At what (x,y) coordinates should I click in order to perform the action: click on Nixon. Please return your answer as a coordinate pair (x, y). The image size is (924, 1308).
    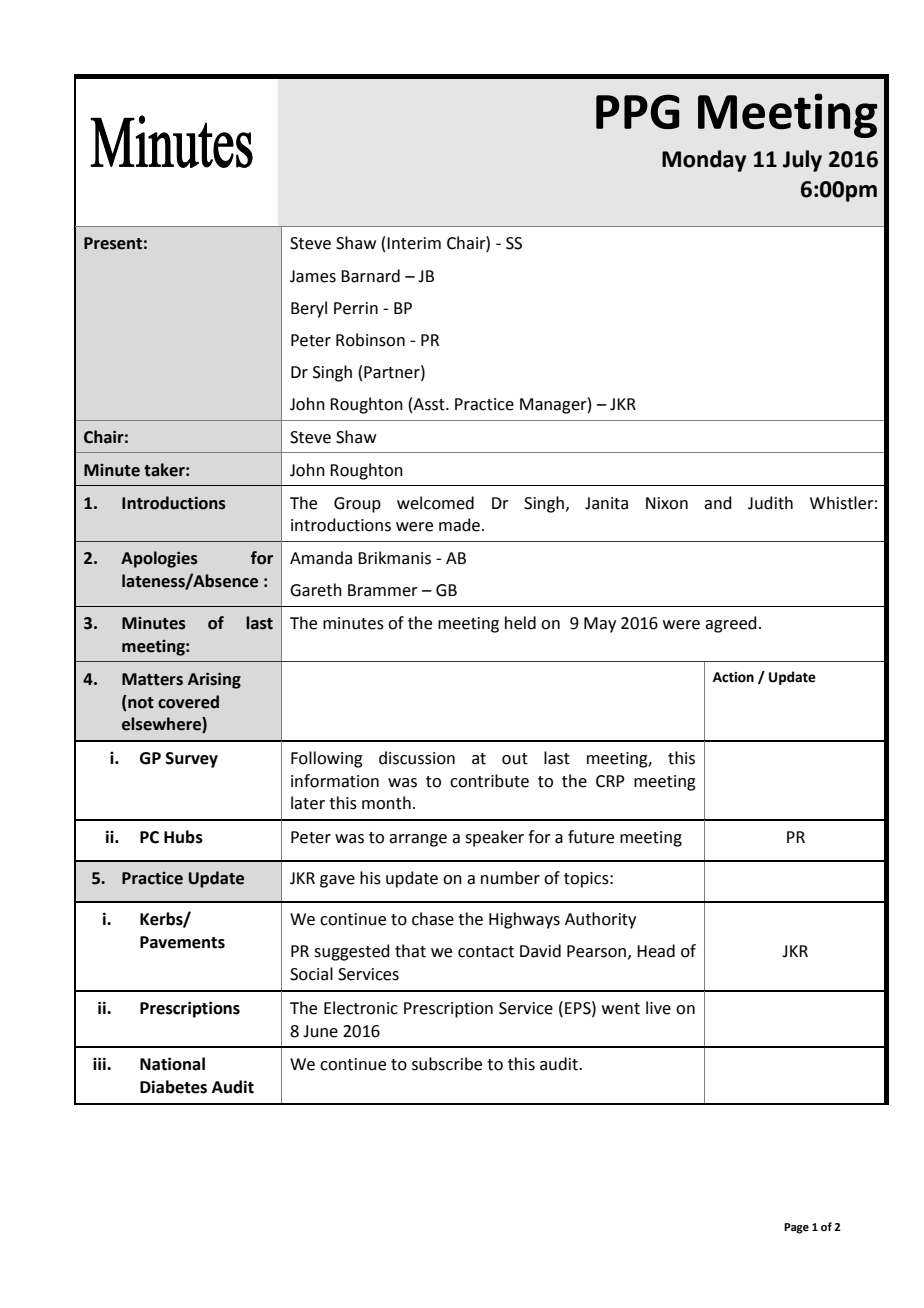
    Looking at the image, I should click on (667, 503).
